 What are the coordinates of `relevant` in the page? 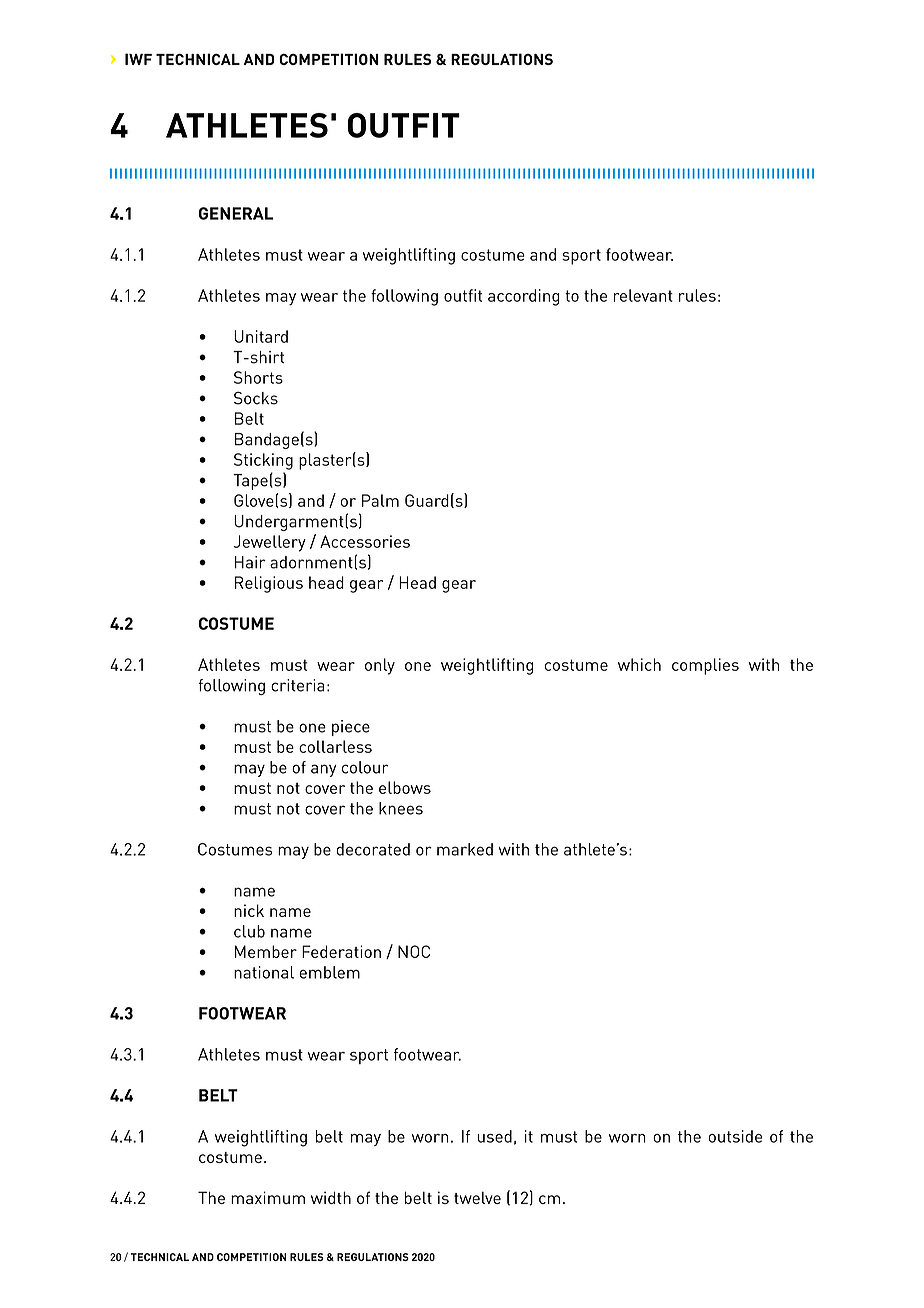 It's located at (643, 295).
